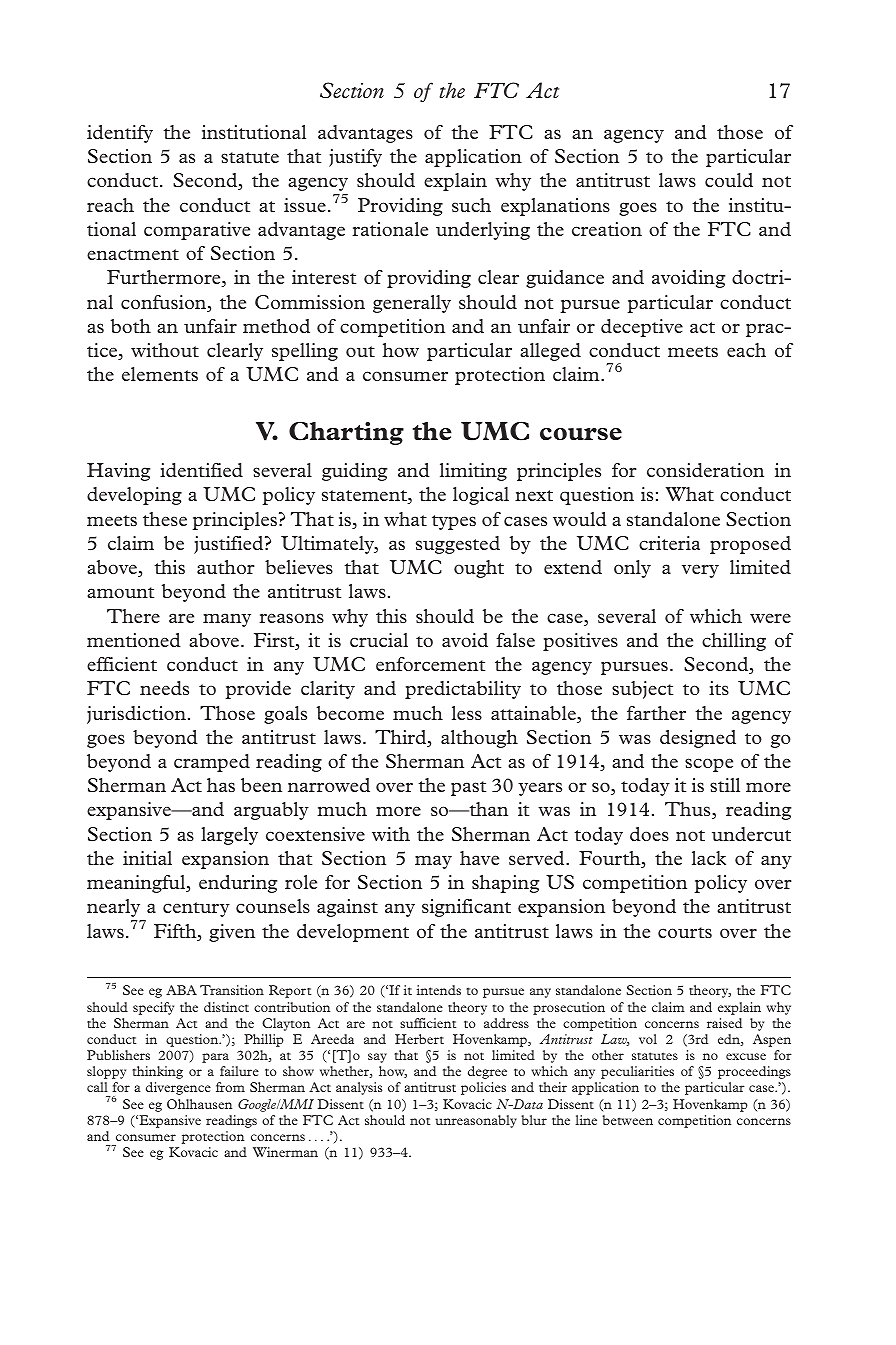  I want to click on enforcement, so click(430, 664).
